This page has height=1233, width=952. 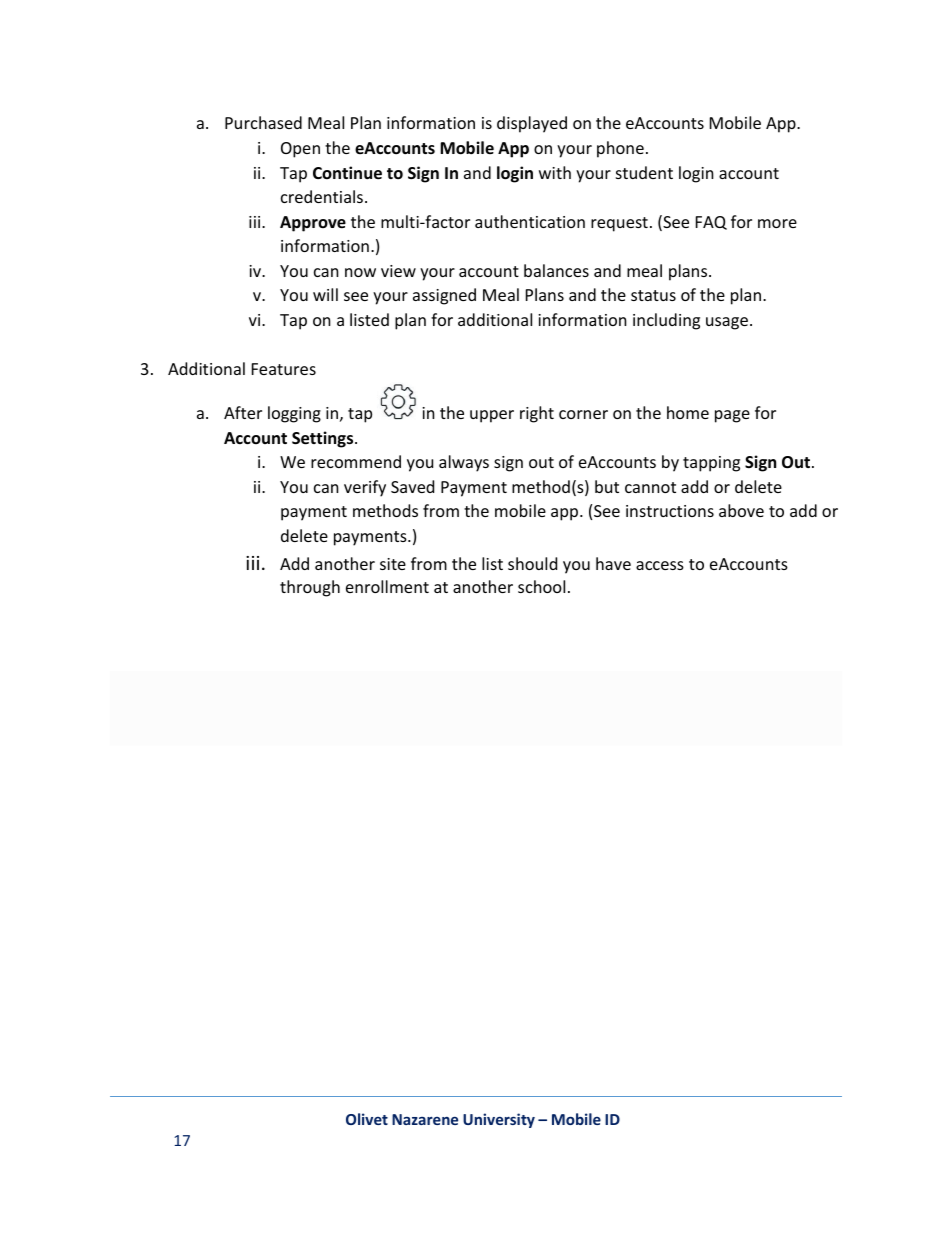 What do you see at coordinates (532, 124) in the page?
I see `displayed` at bounding box center [532, 124].
